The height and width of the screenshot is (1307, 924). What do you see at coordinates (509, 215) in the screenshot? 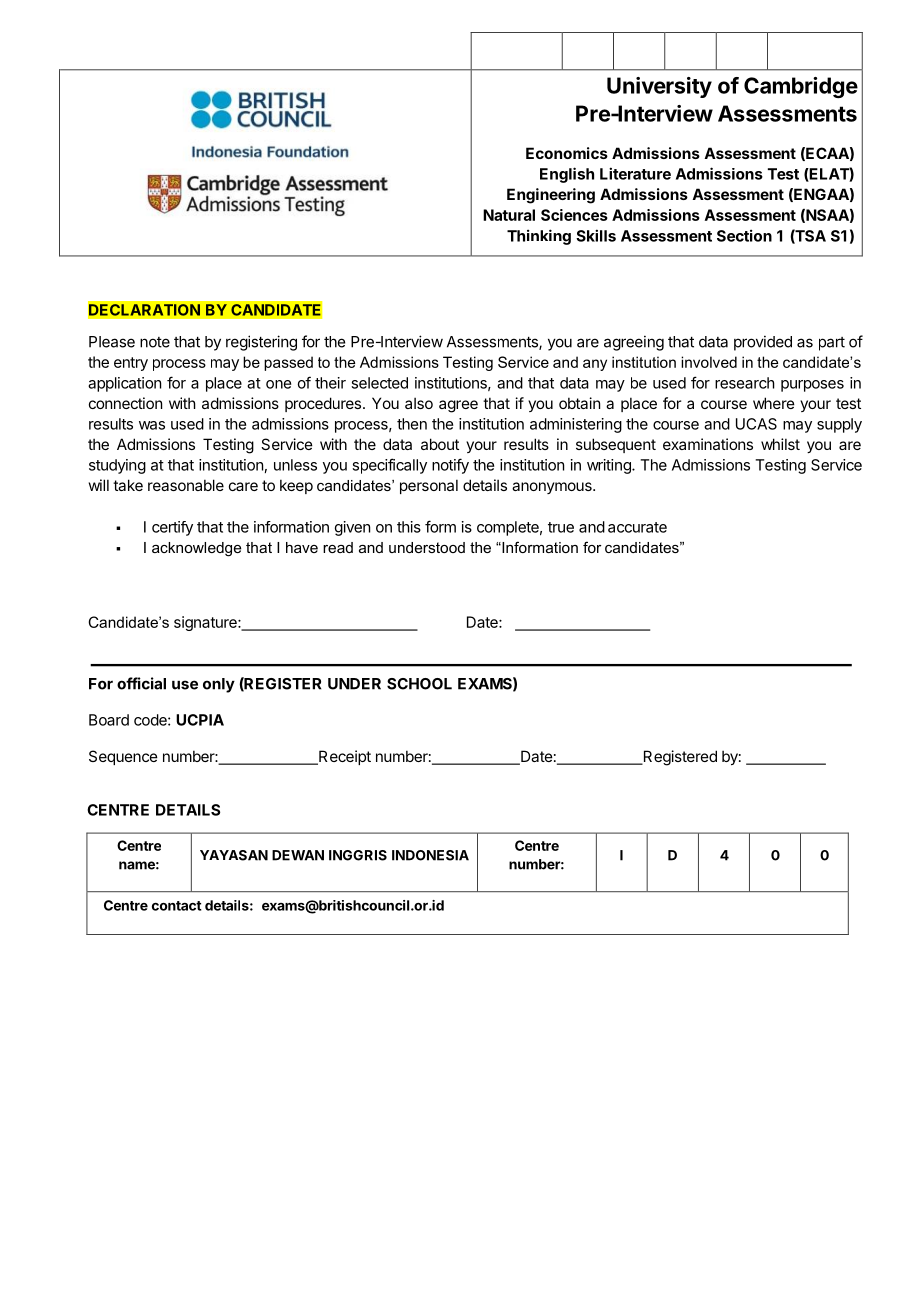
I see `Natural` at bounding box center [509, 215].
